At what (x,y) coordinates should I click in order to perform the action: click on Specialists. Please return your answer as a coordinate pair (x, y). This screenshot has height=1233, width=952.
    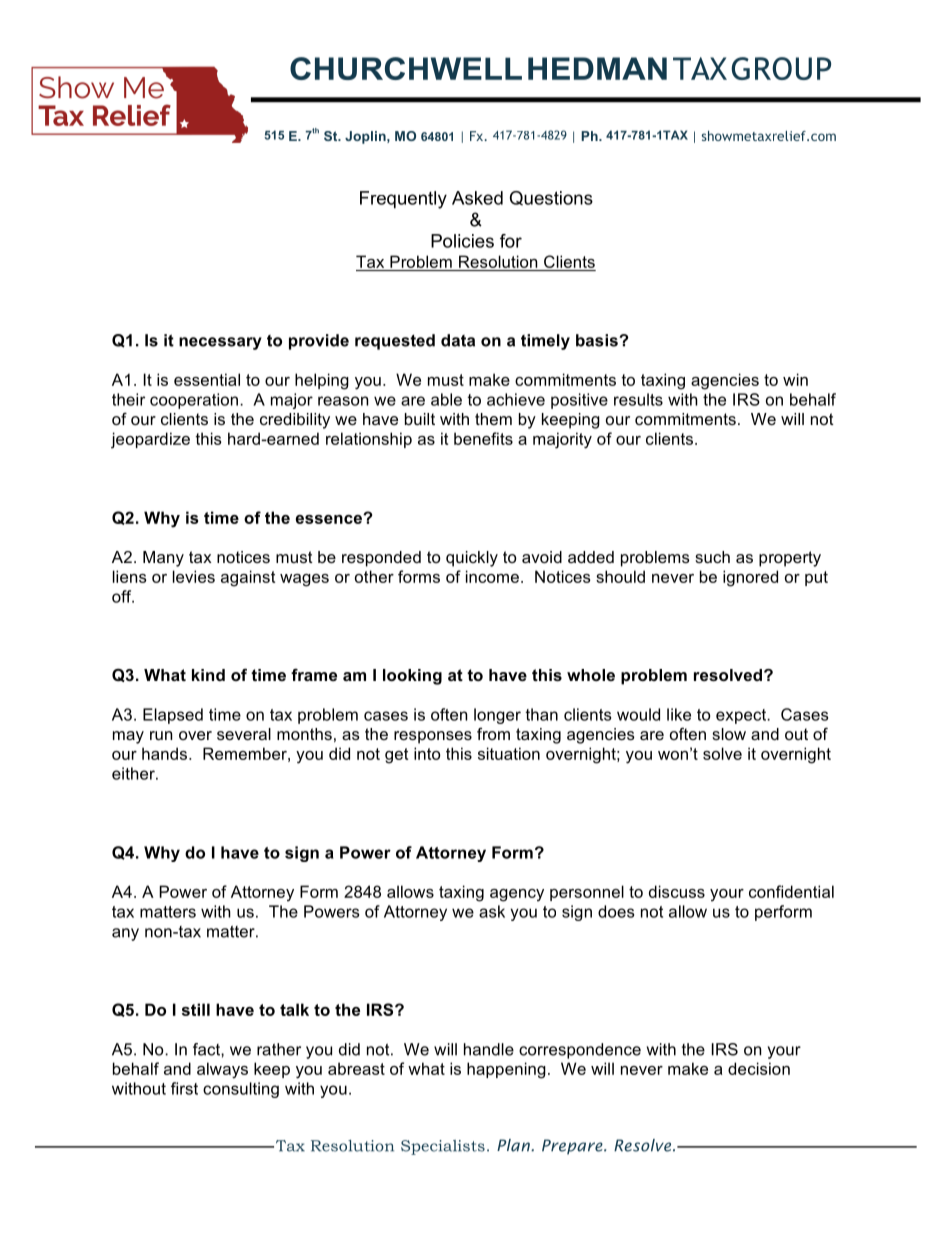
    Looking at the image, I should click on (443, 1147).
